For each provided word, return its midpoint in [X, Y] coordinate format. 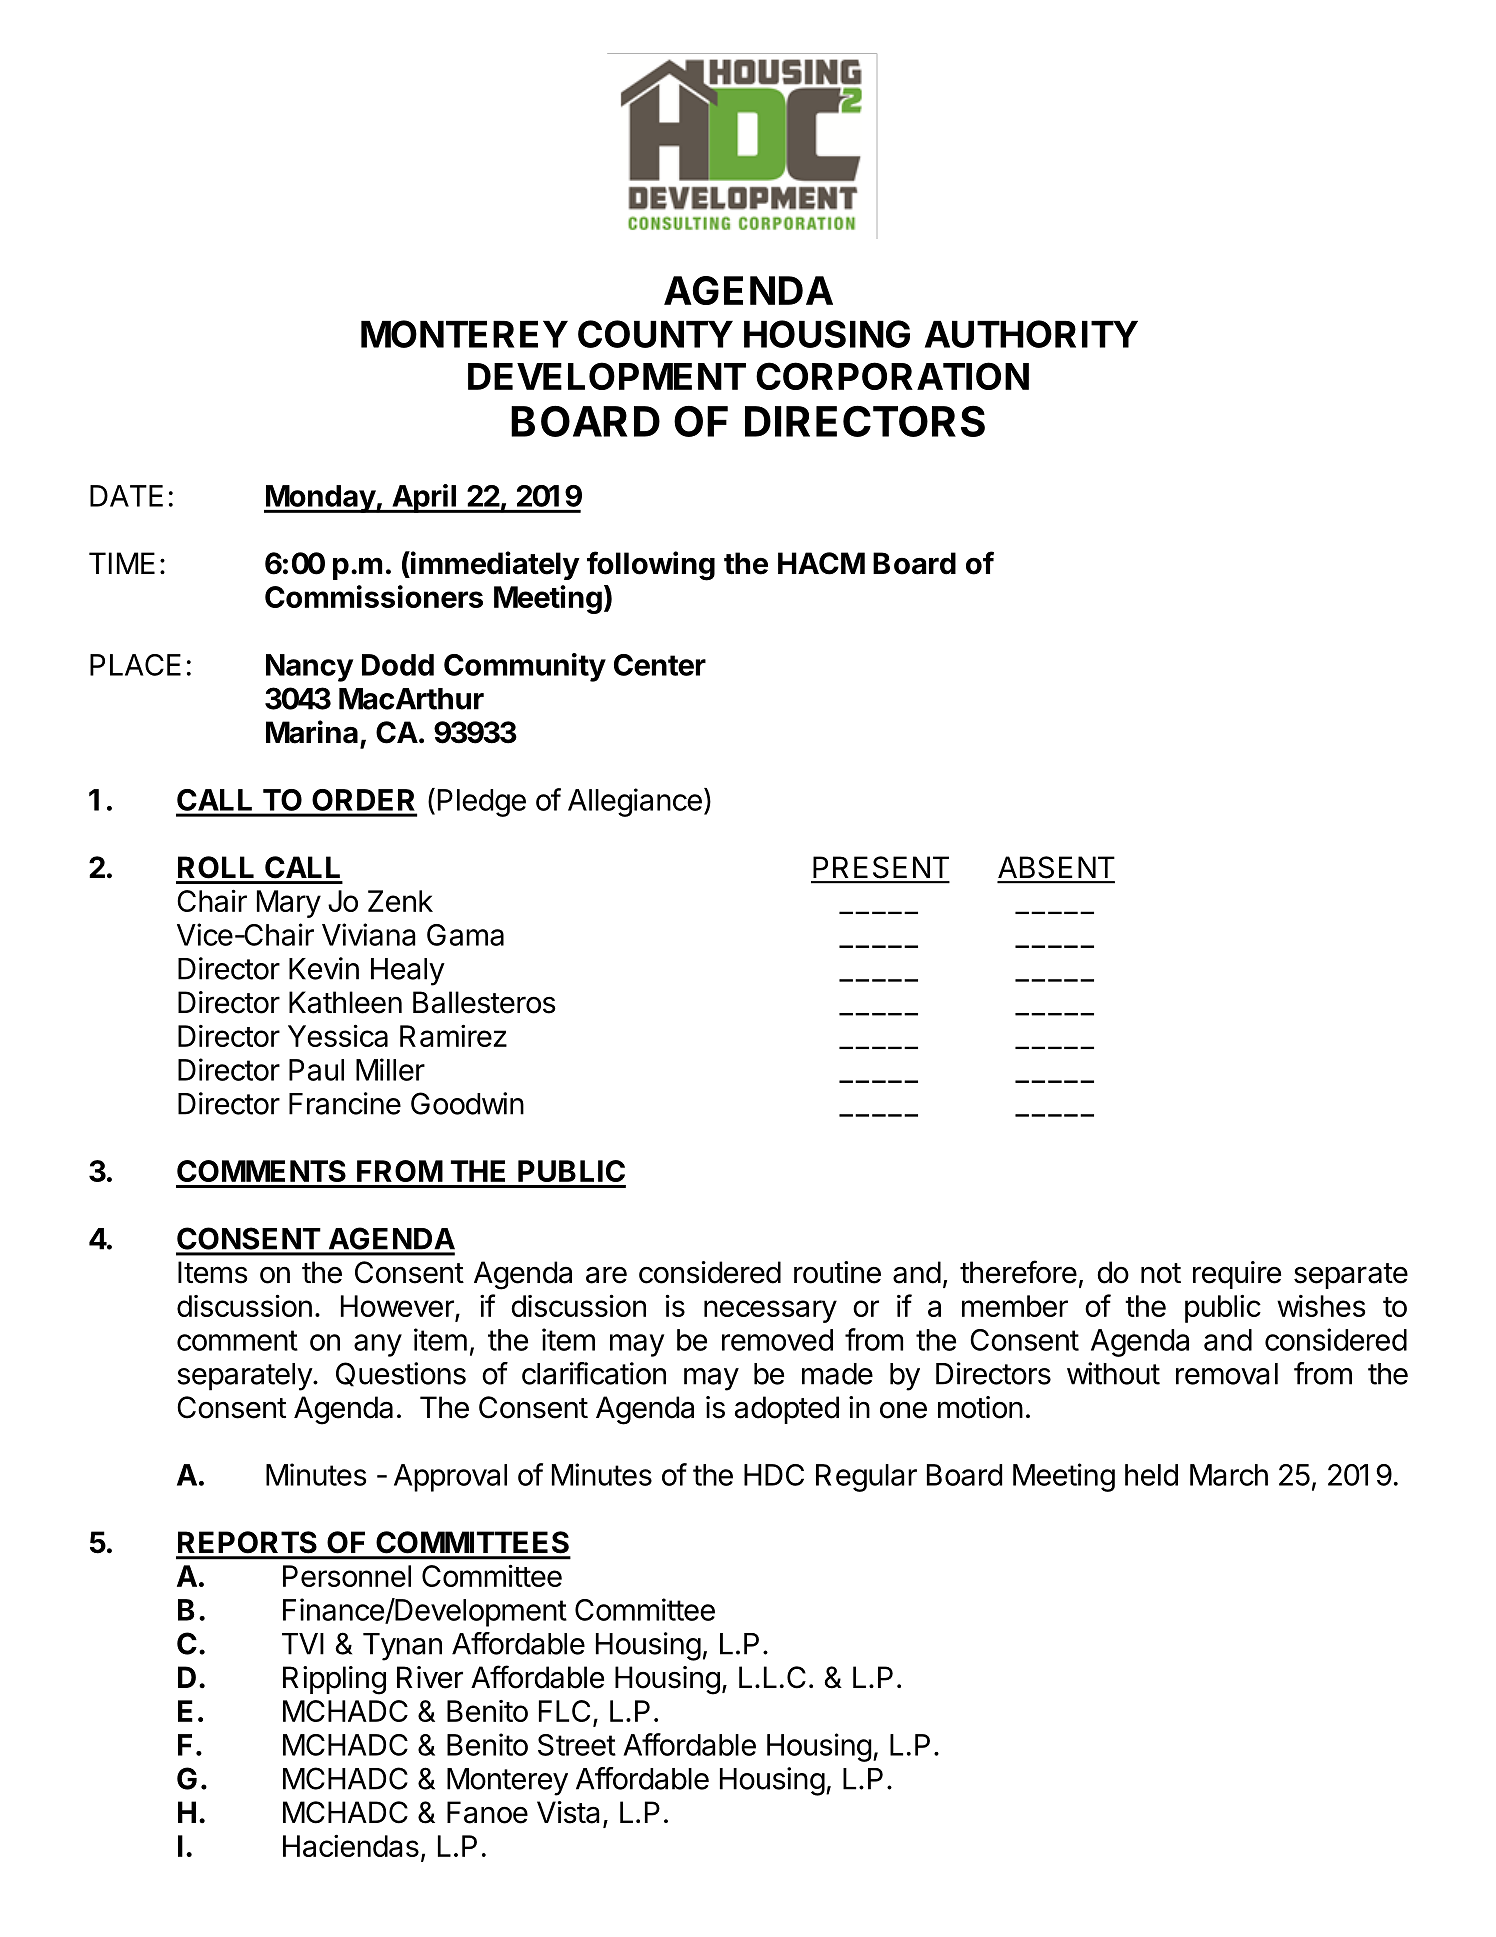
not [1161, 1273]
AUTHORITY [1031, 334]
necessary [770, 1311]
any [378, 1345]
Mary [289, 904]
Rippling [334, 1680]
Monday [320, 499]
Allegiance [635, 802]
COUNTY [655, 334]
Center [660, 665]
